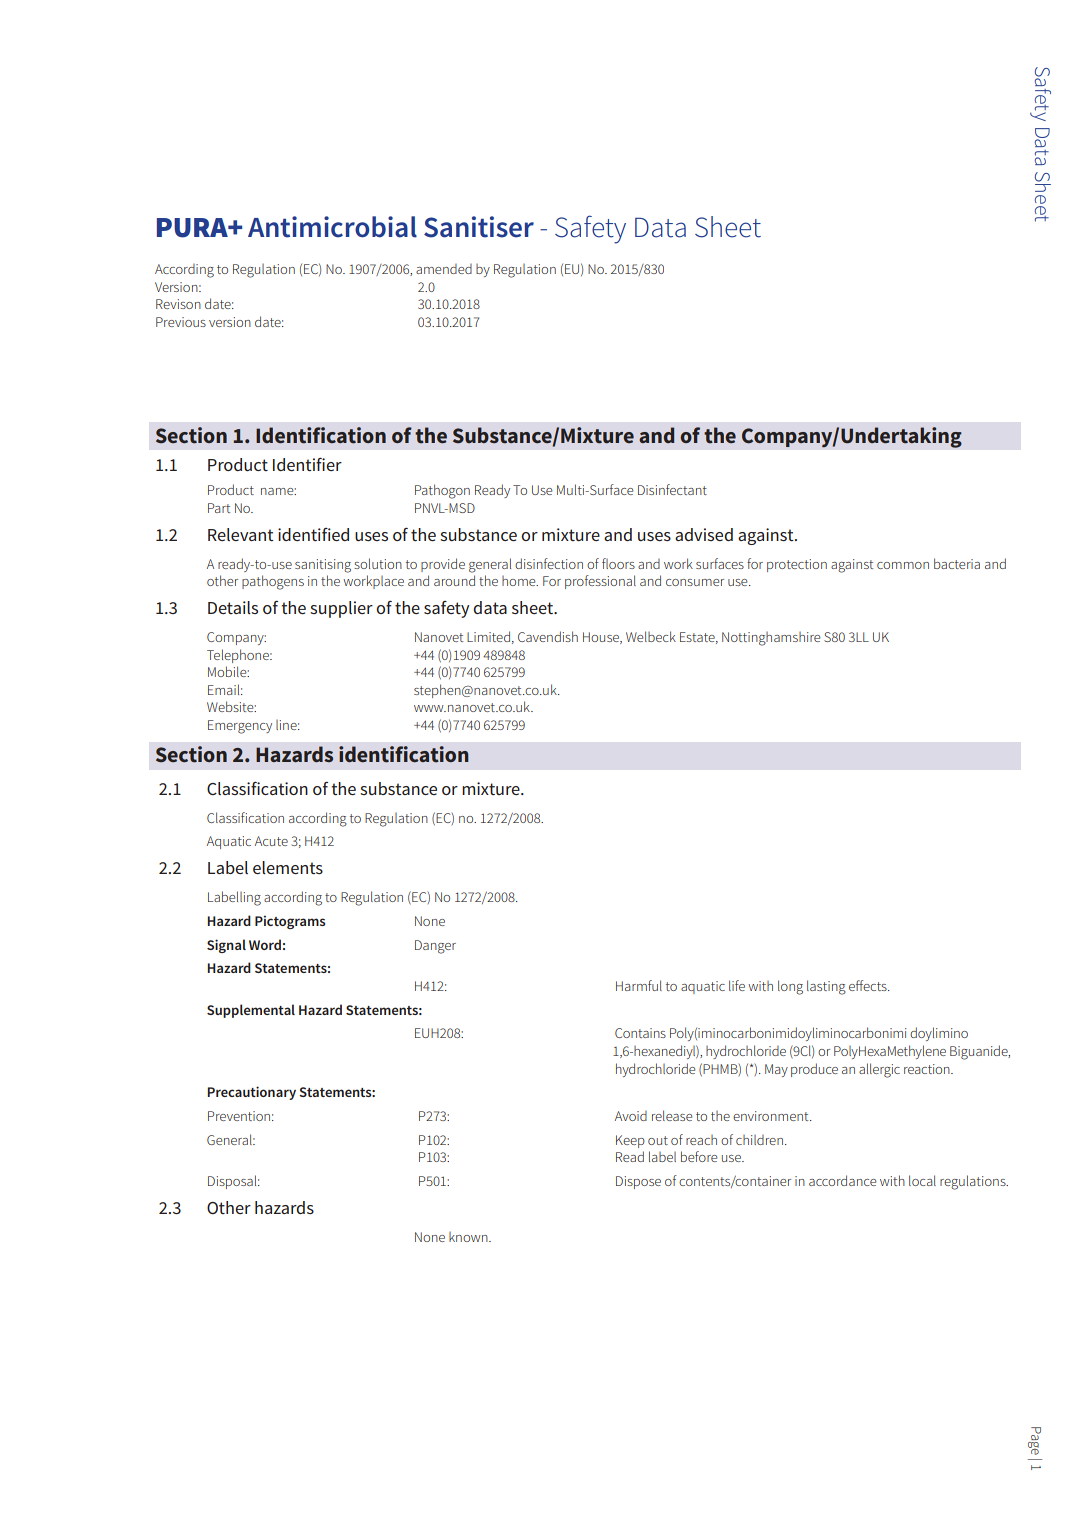 The height and width of the image is (1537, 1086). What do you see at coordinates (288, 867) in the image?
I see `elements` at bounding box center [288, 867].
